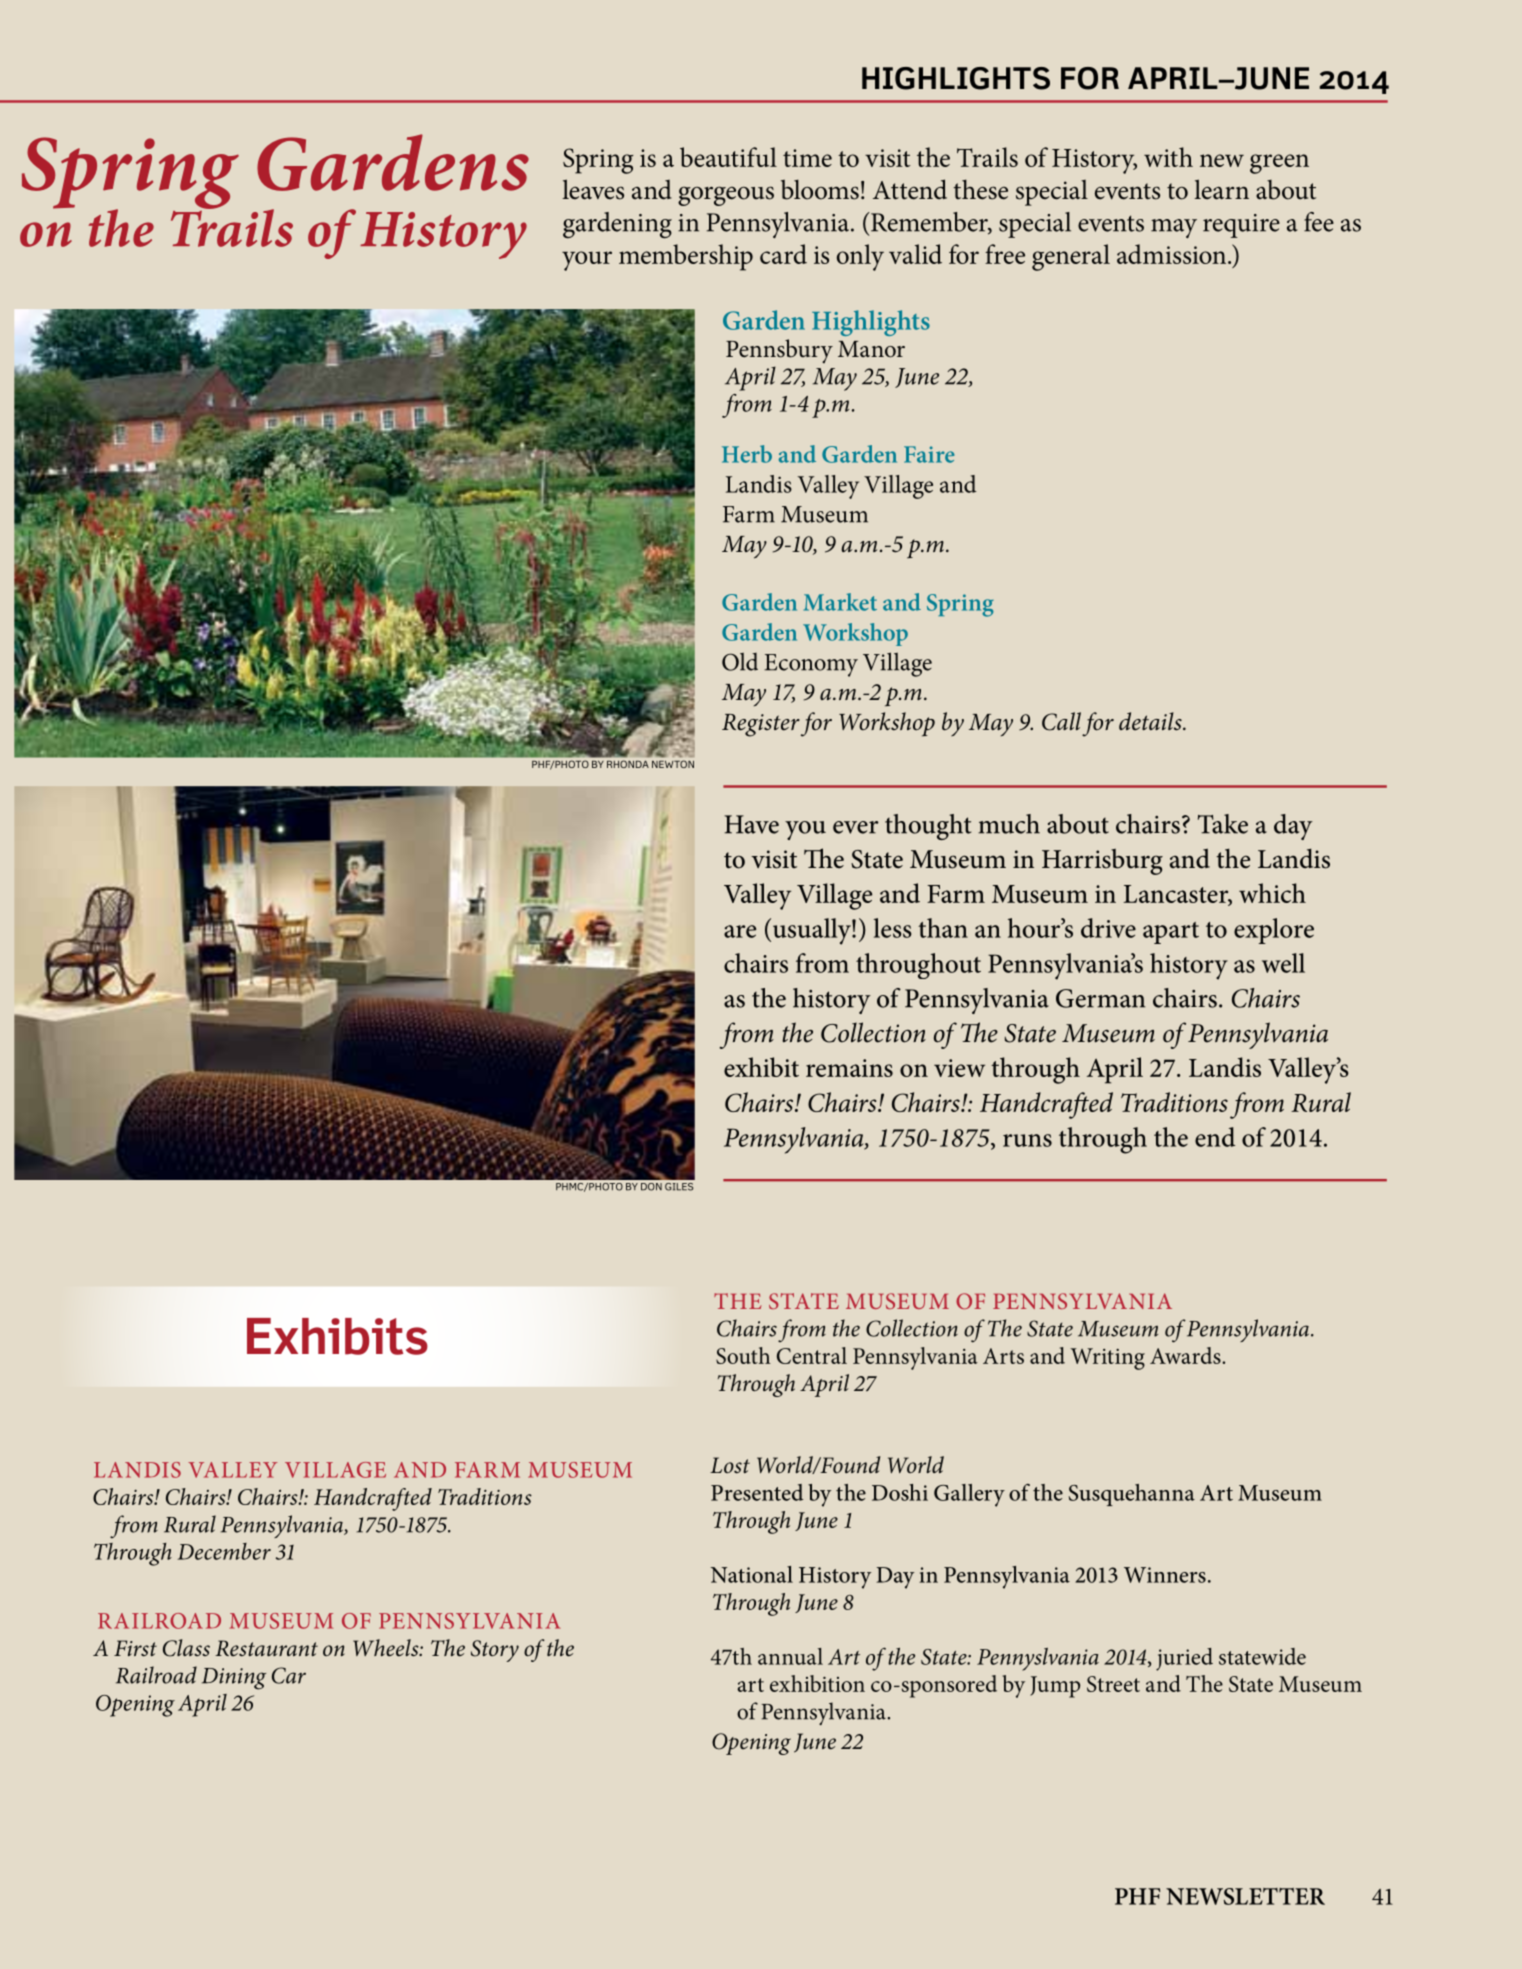 The width and height of the screenshot is (1522, 1969). I want to click on don, so click(651, 1187).
